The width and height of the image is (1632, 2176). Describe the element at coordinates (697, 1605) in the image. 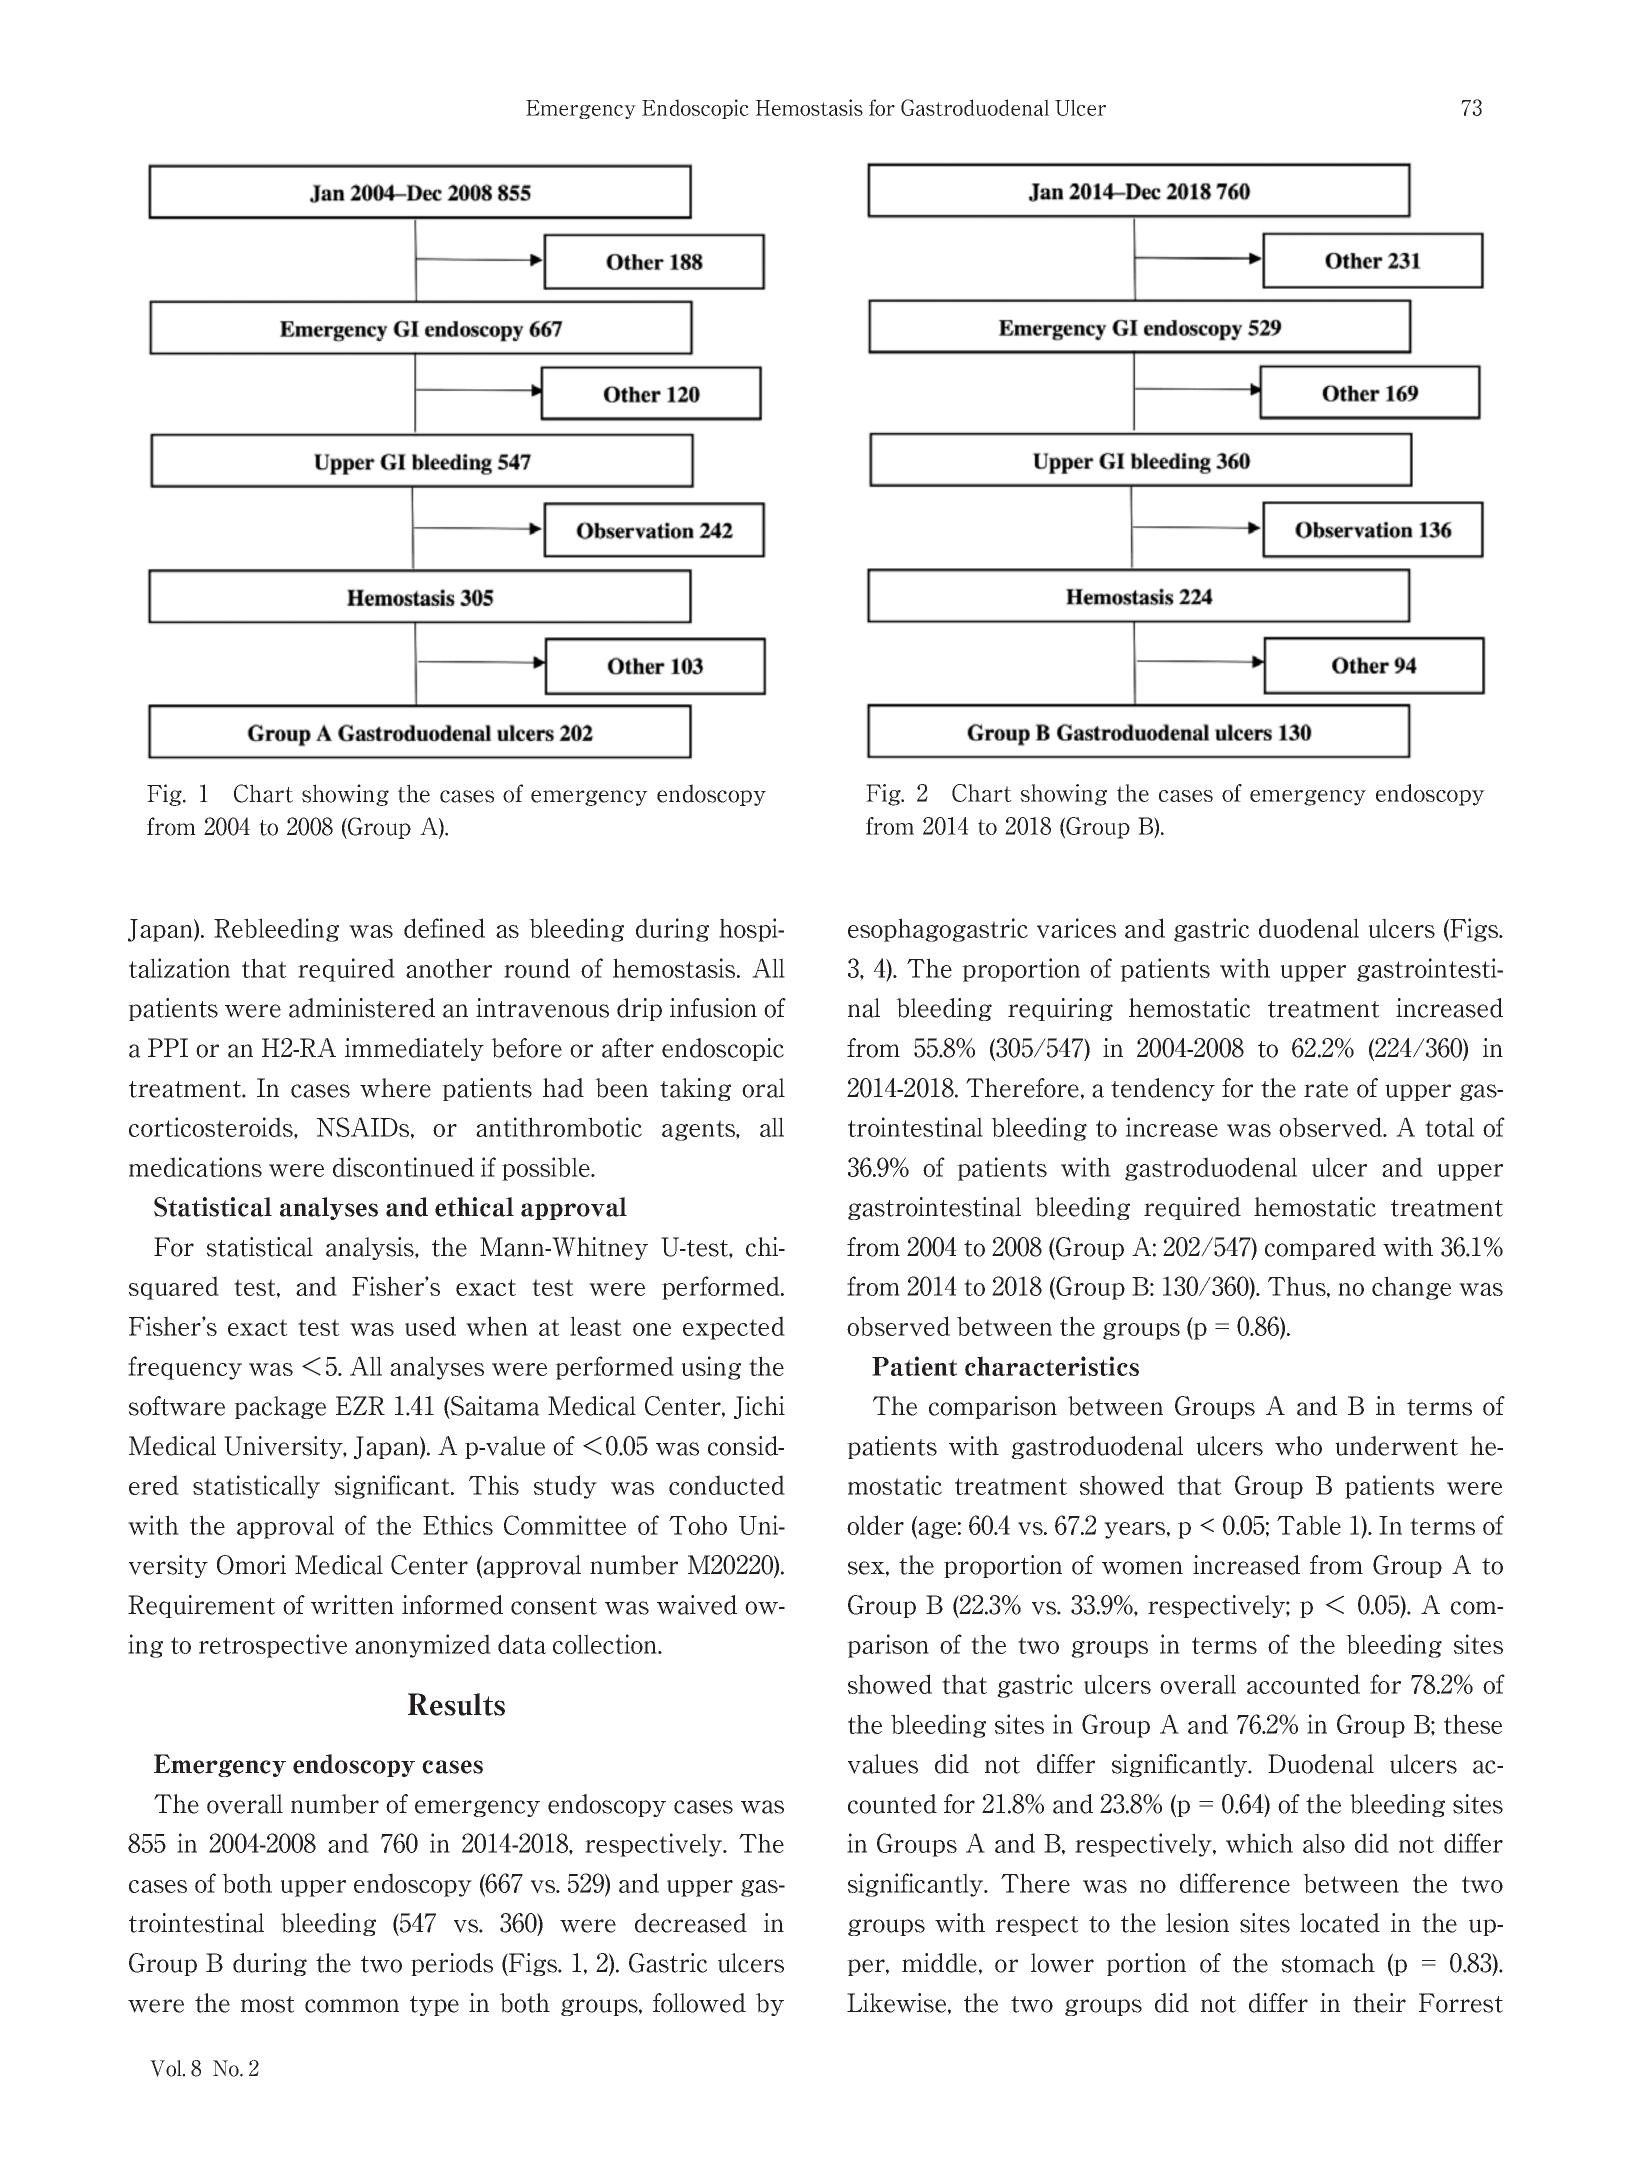

I see `waived` at that location.
